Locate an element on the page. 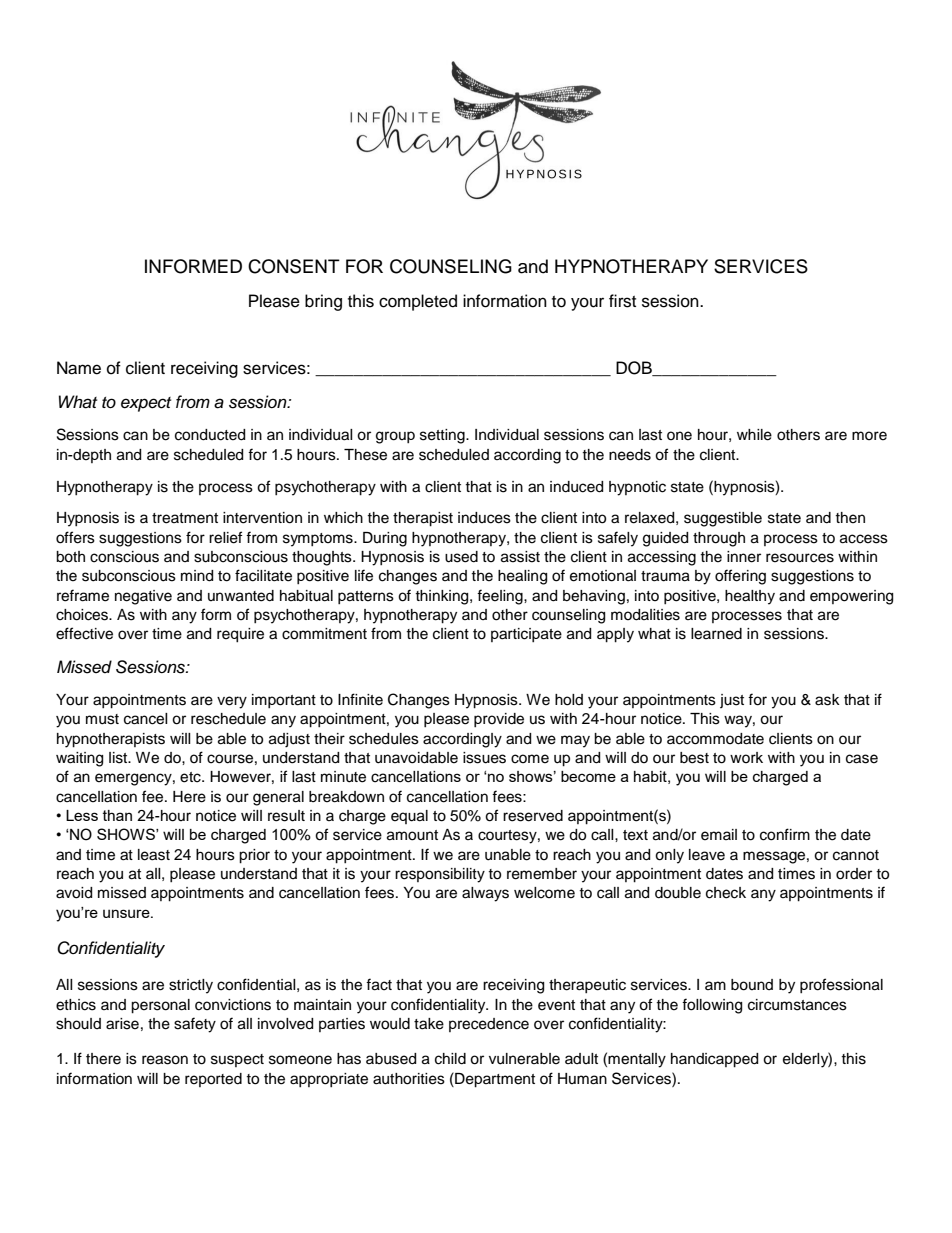  CONSENT is located at coordinates (294, 266).
